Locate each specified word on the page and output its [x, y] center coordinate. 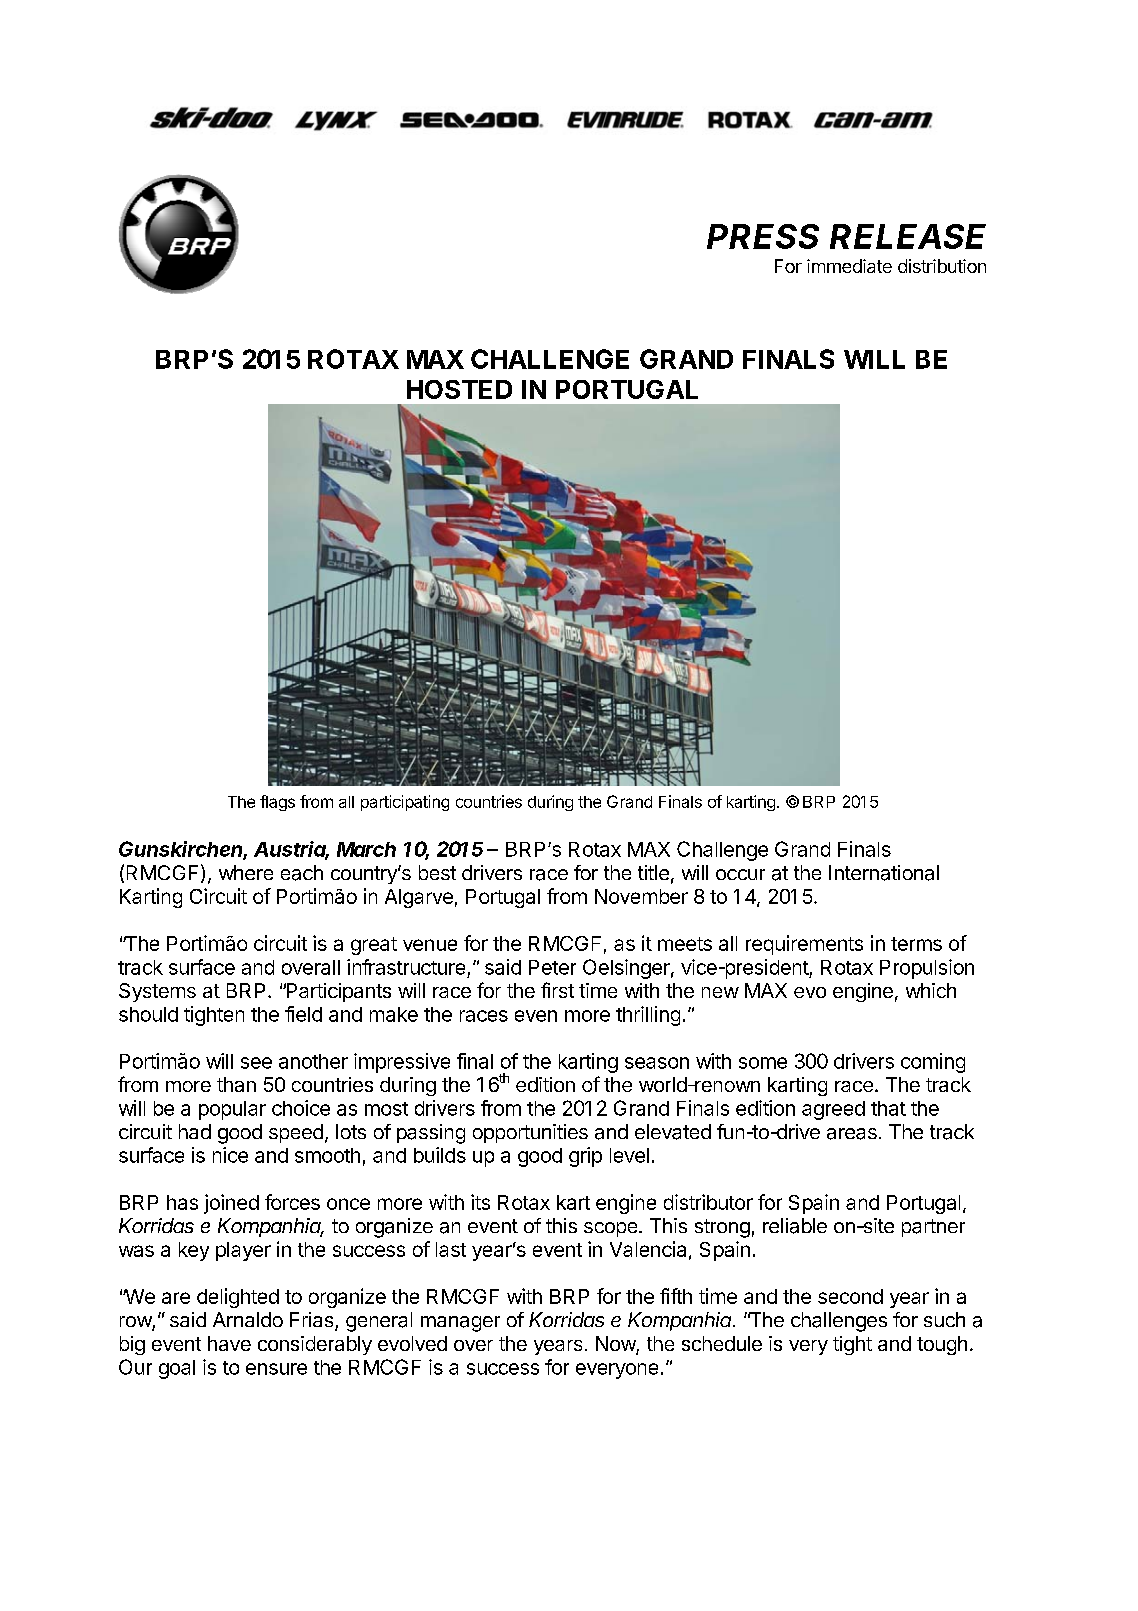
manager [460, 1324]
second [850, 1296]
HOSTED [459, 389]
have [229, 1343]
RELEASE [908, 236]
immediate [849, 266]
